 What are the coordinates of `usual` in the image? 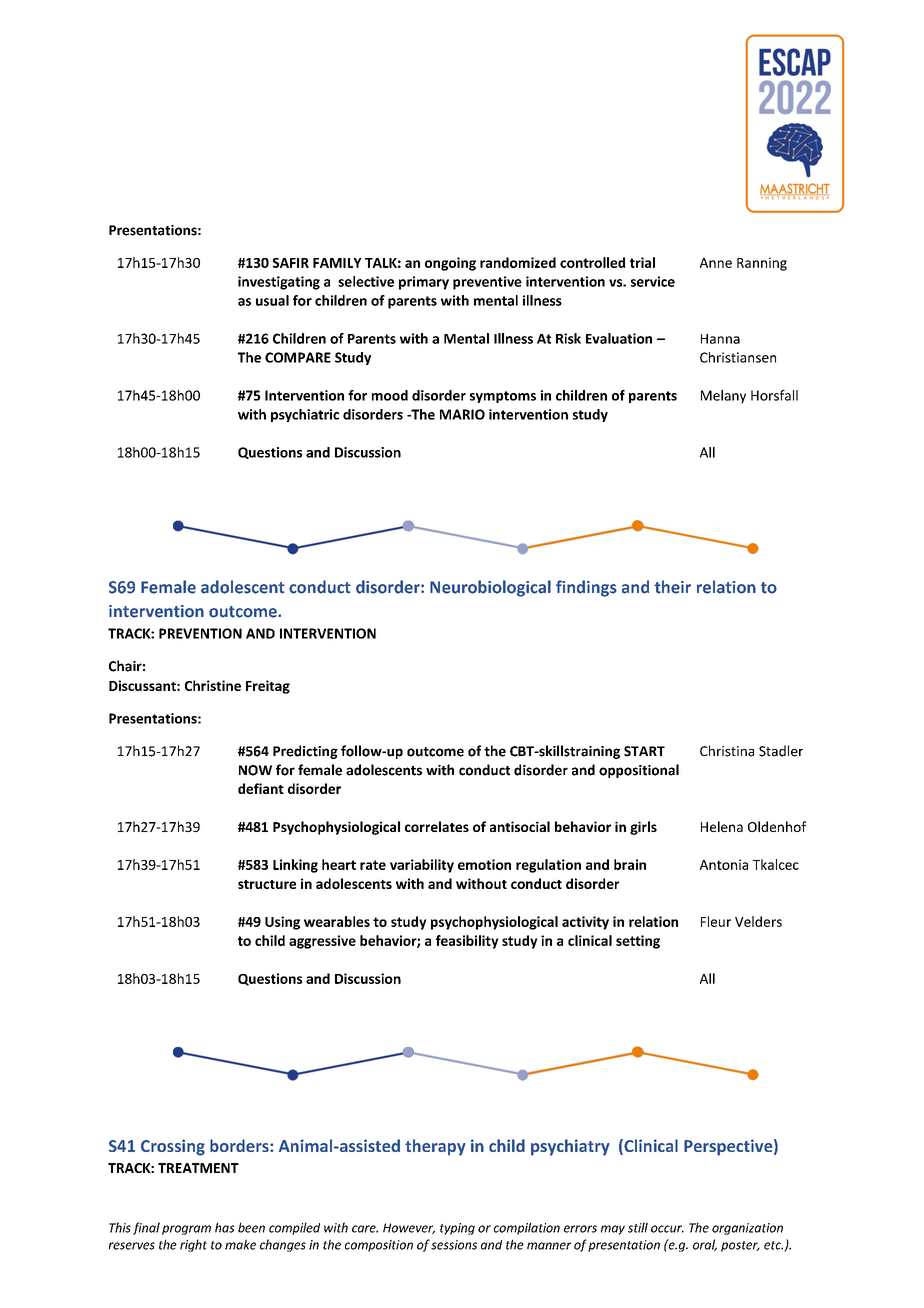 It's located at (272, 300).
